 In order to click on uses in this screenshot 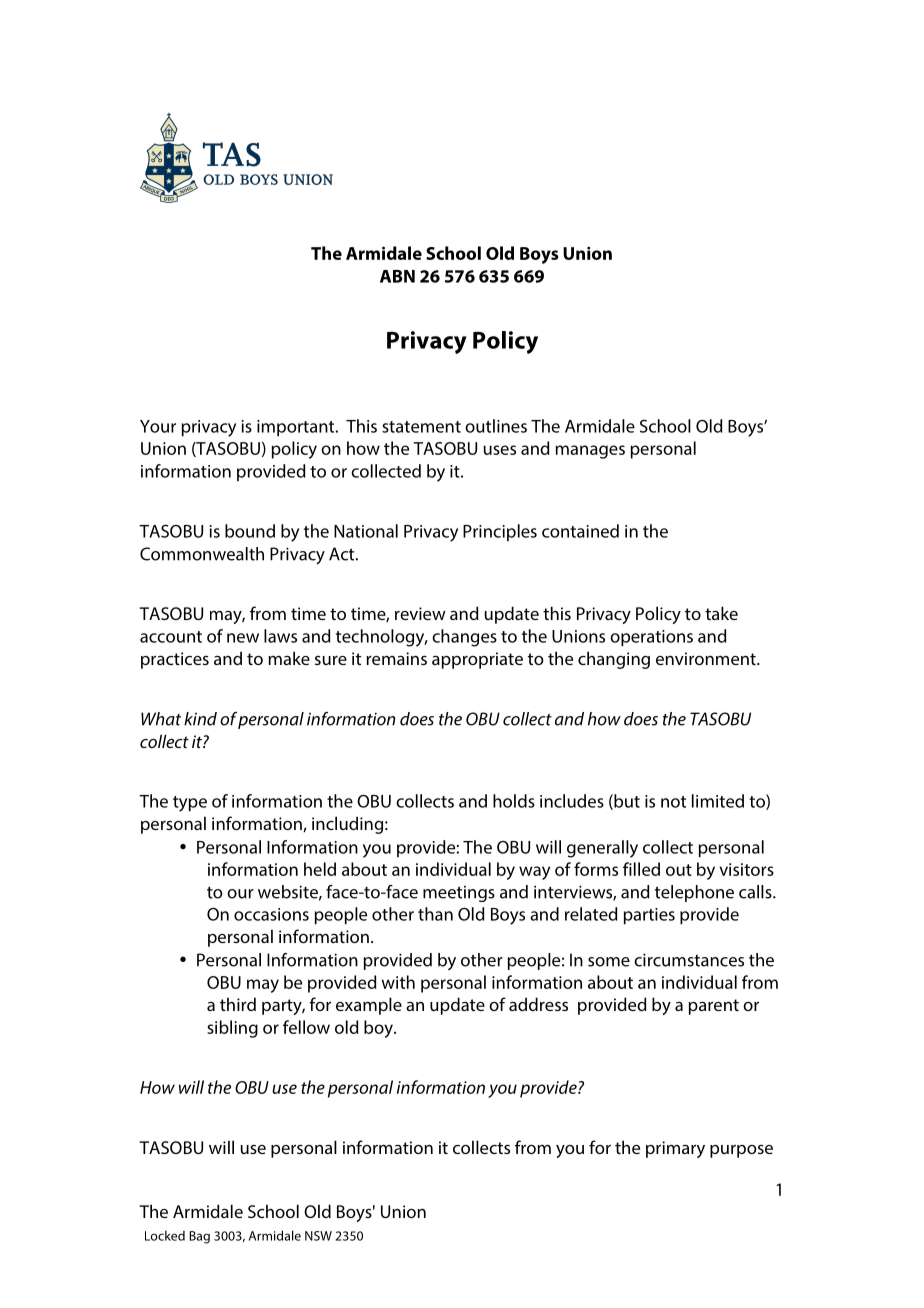, I will do `click(500, 450)`.
